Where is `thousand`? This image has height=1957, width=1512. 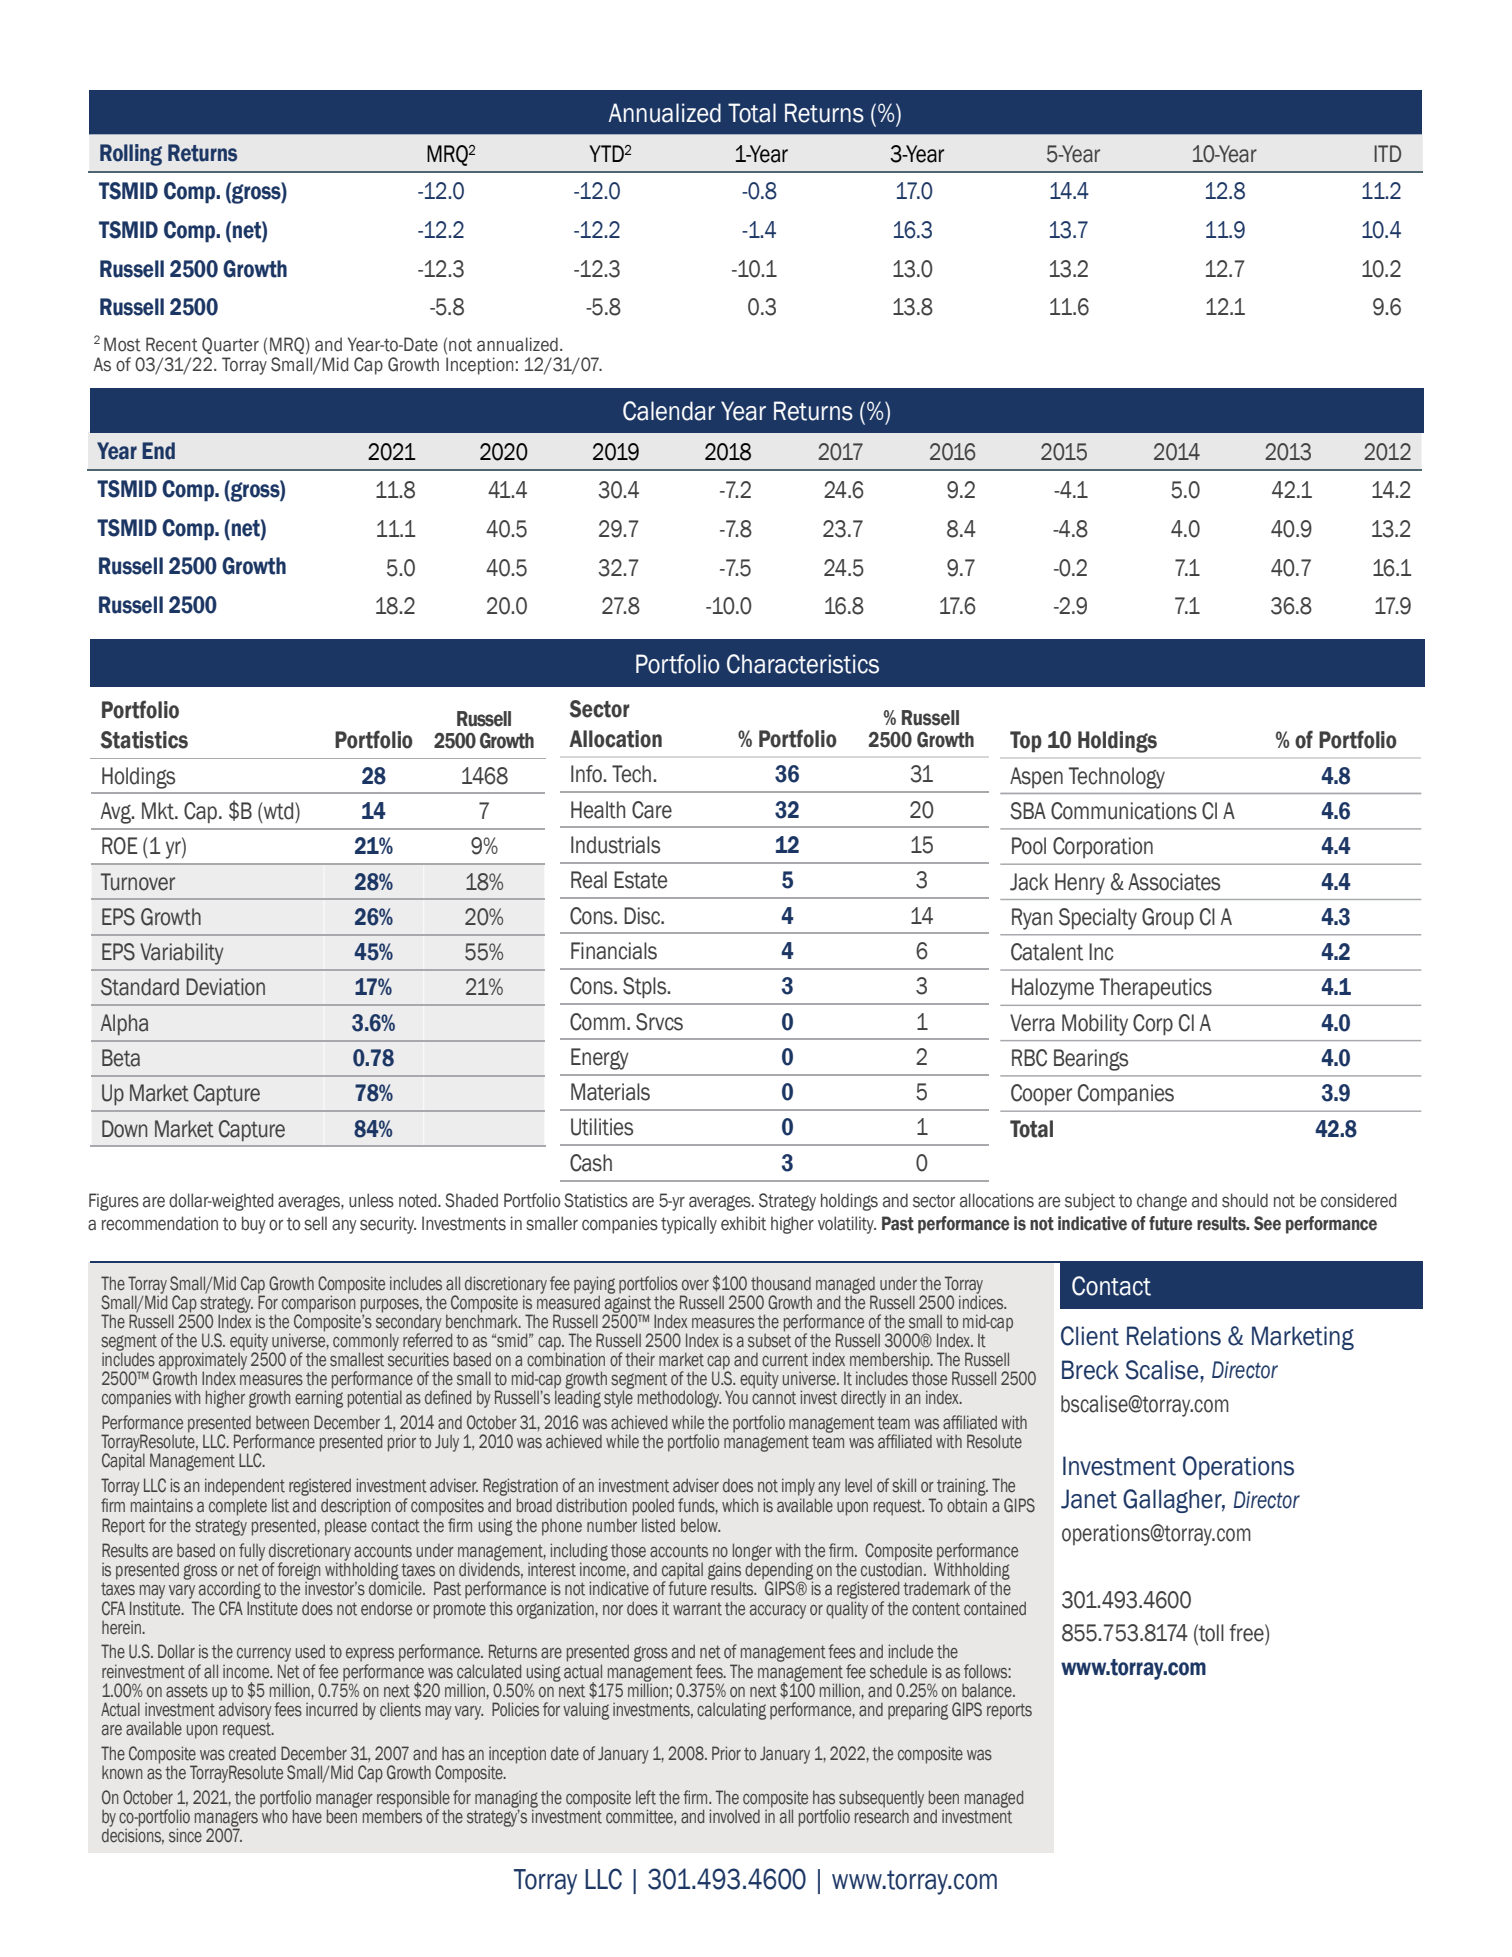
thousand is located at coordinates (781, 1283).
